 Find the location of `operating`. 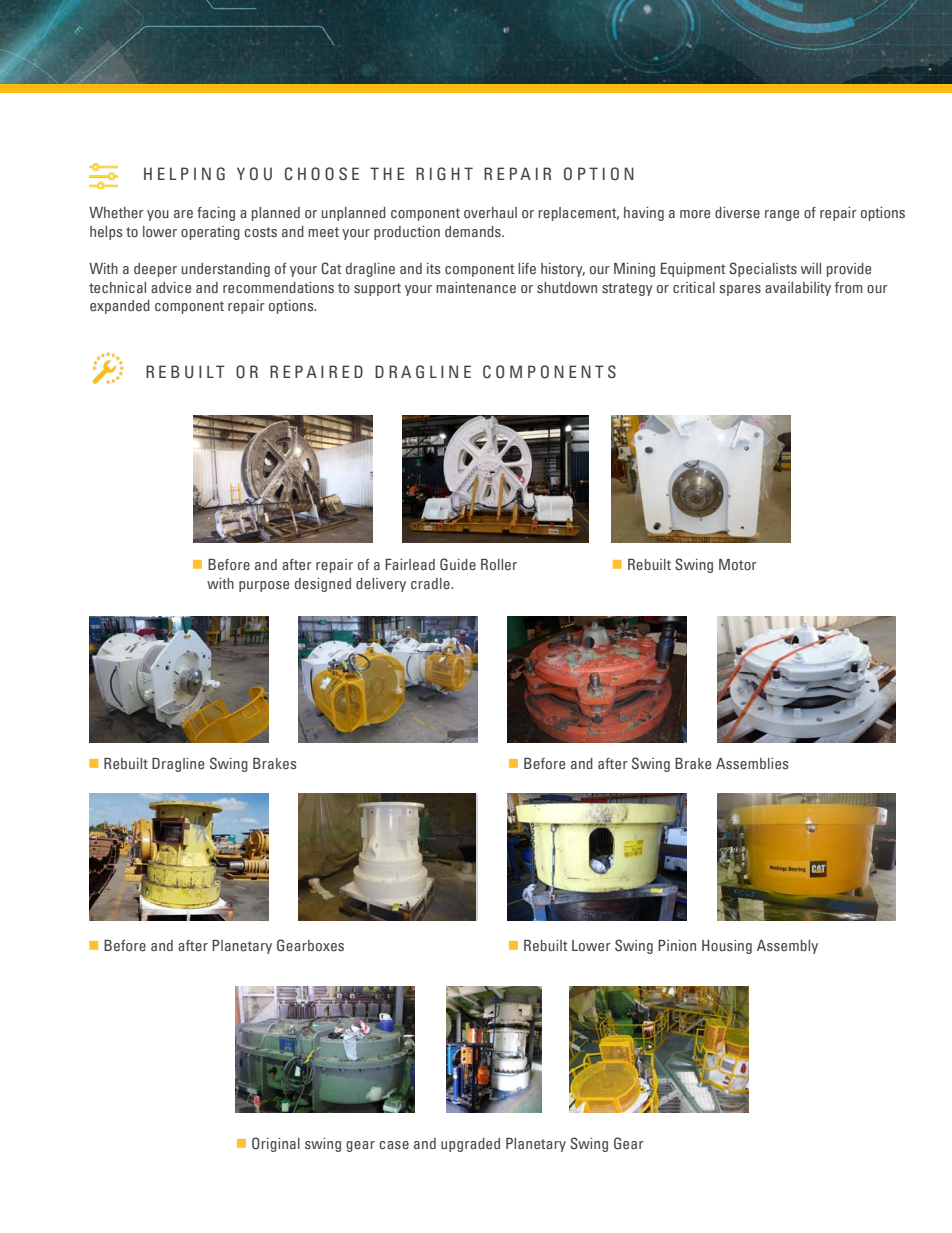

operating is located at coordinates (210, 233).
